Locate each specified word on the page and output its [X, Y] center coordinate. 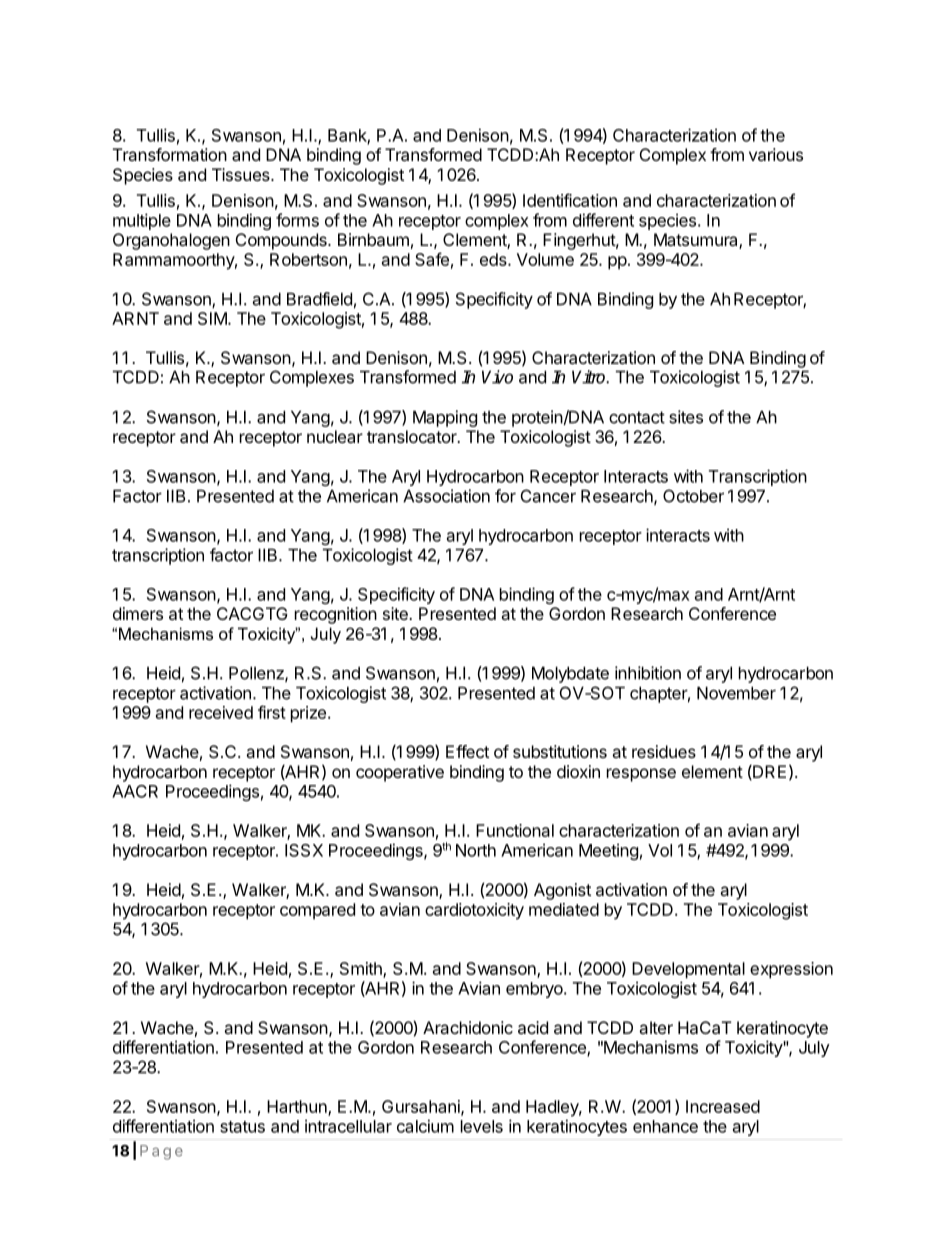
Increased [723, 1106]
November [736, 693]
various [776, 154]
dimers [138, 613]
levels [482, 1126]
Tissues [242, 174]
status [242, 1127]
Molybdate [570, 674]
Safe [432, 259]
